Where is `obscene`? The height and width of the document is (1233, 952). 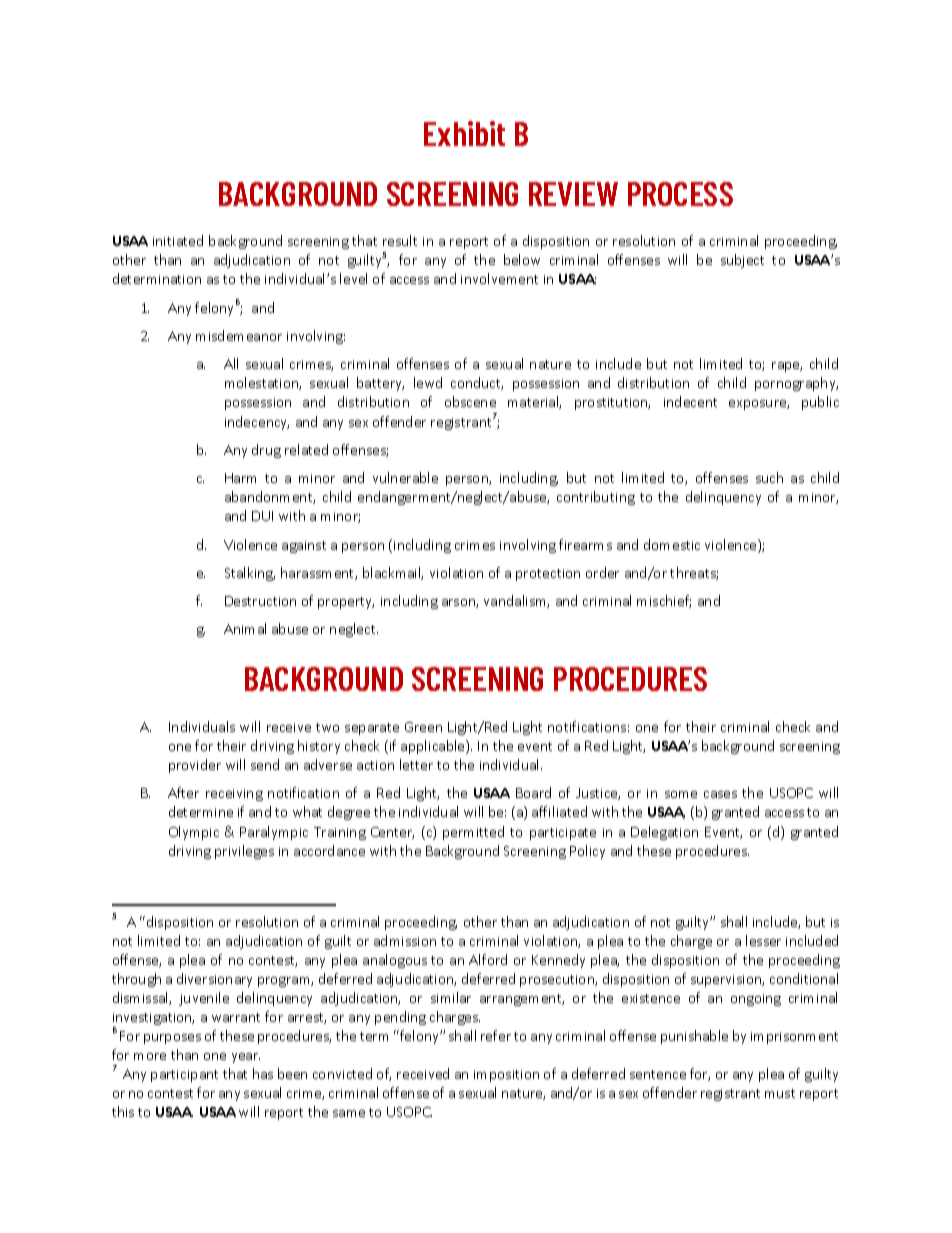
obscene is located at coordinates (470, 401).
